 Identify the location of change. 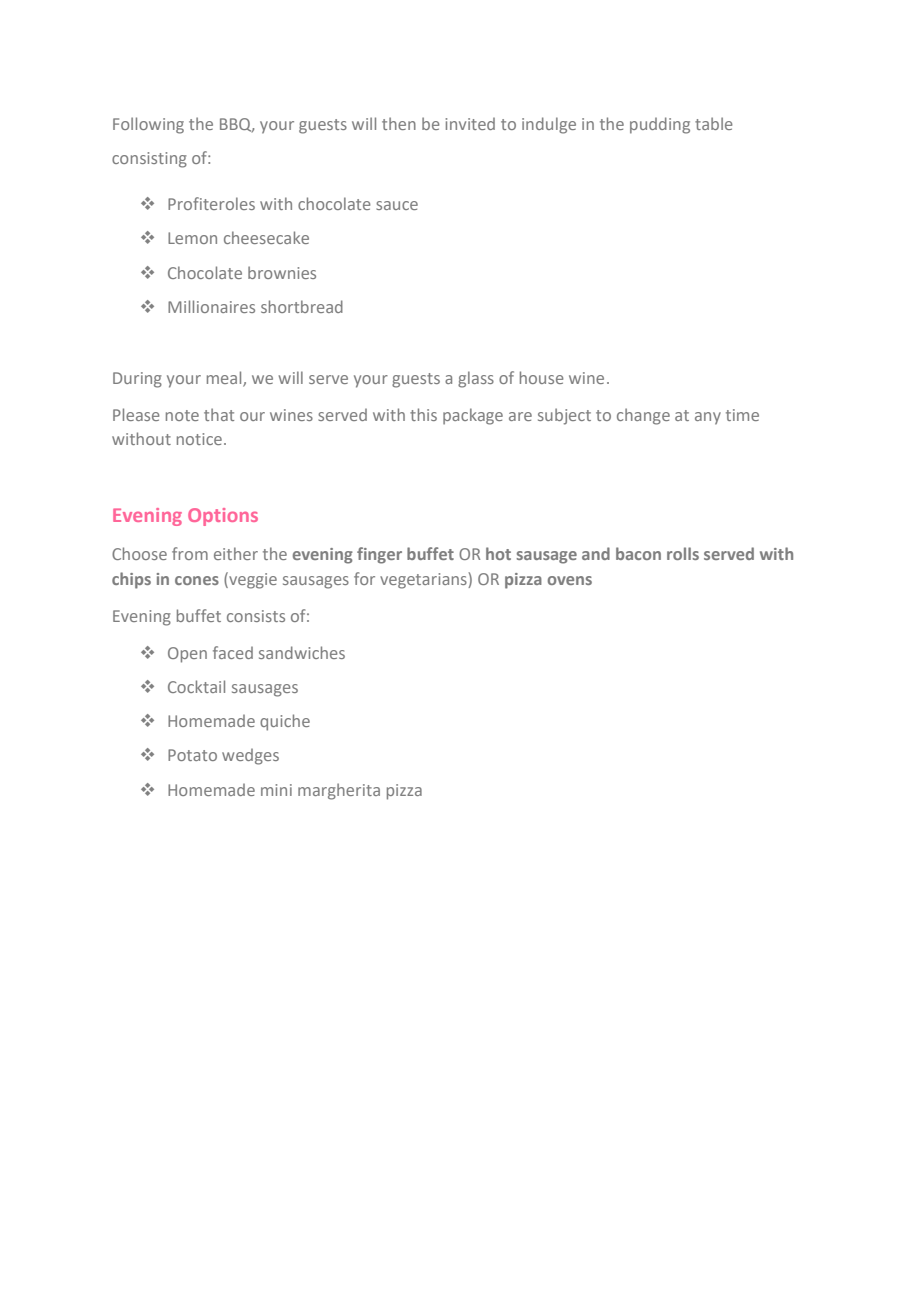
(643, 416).
